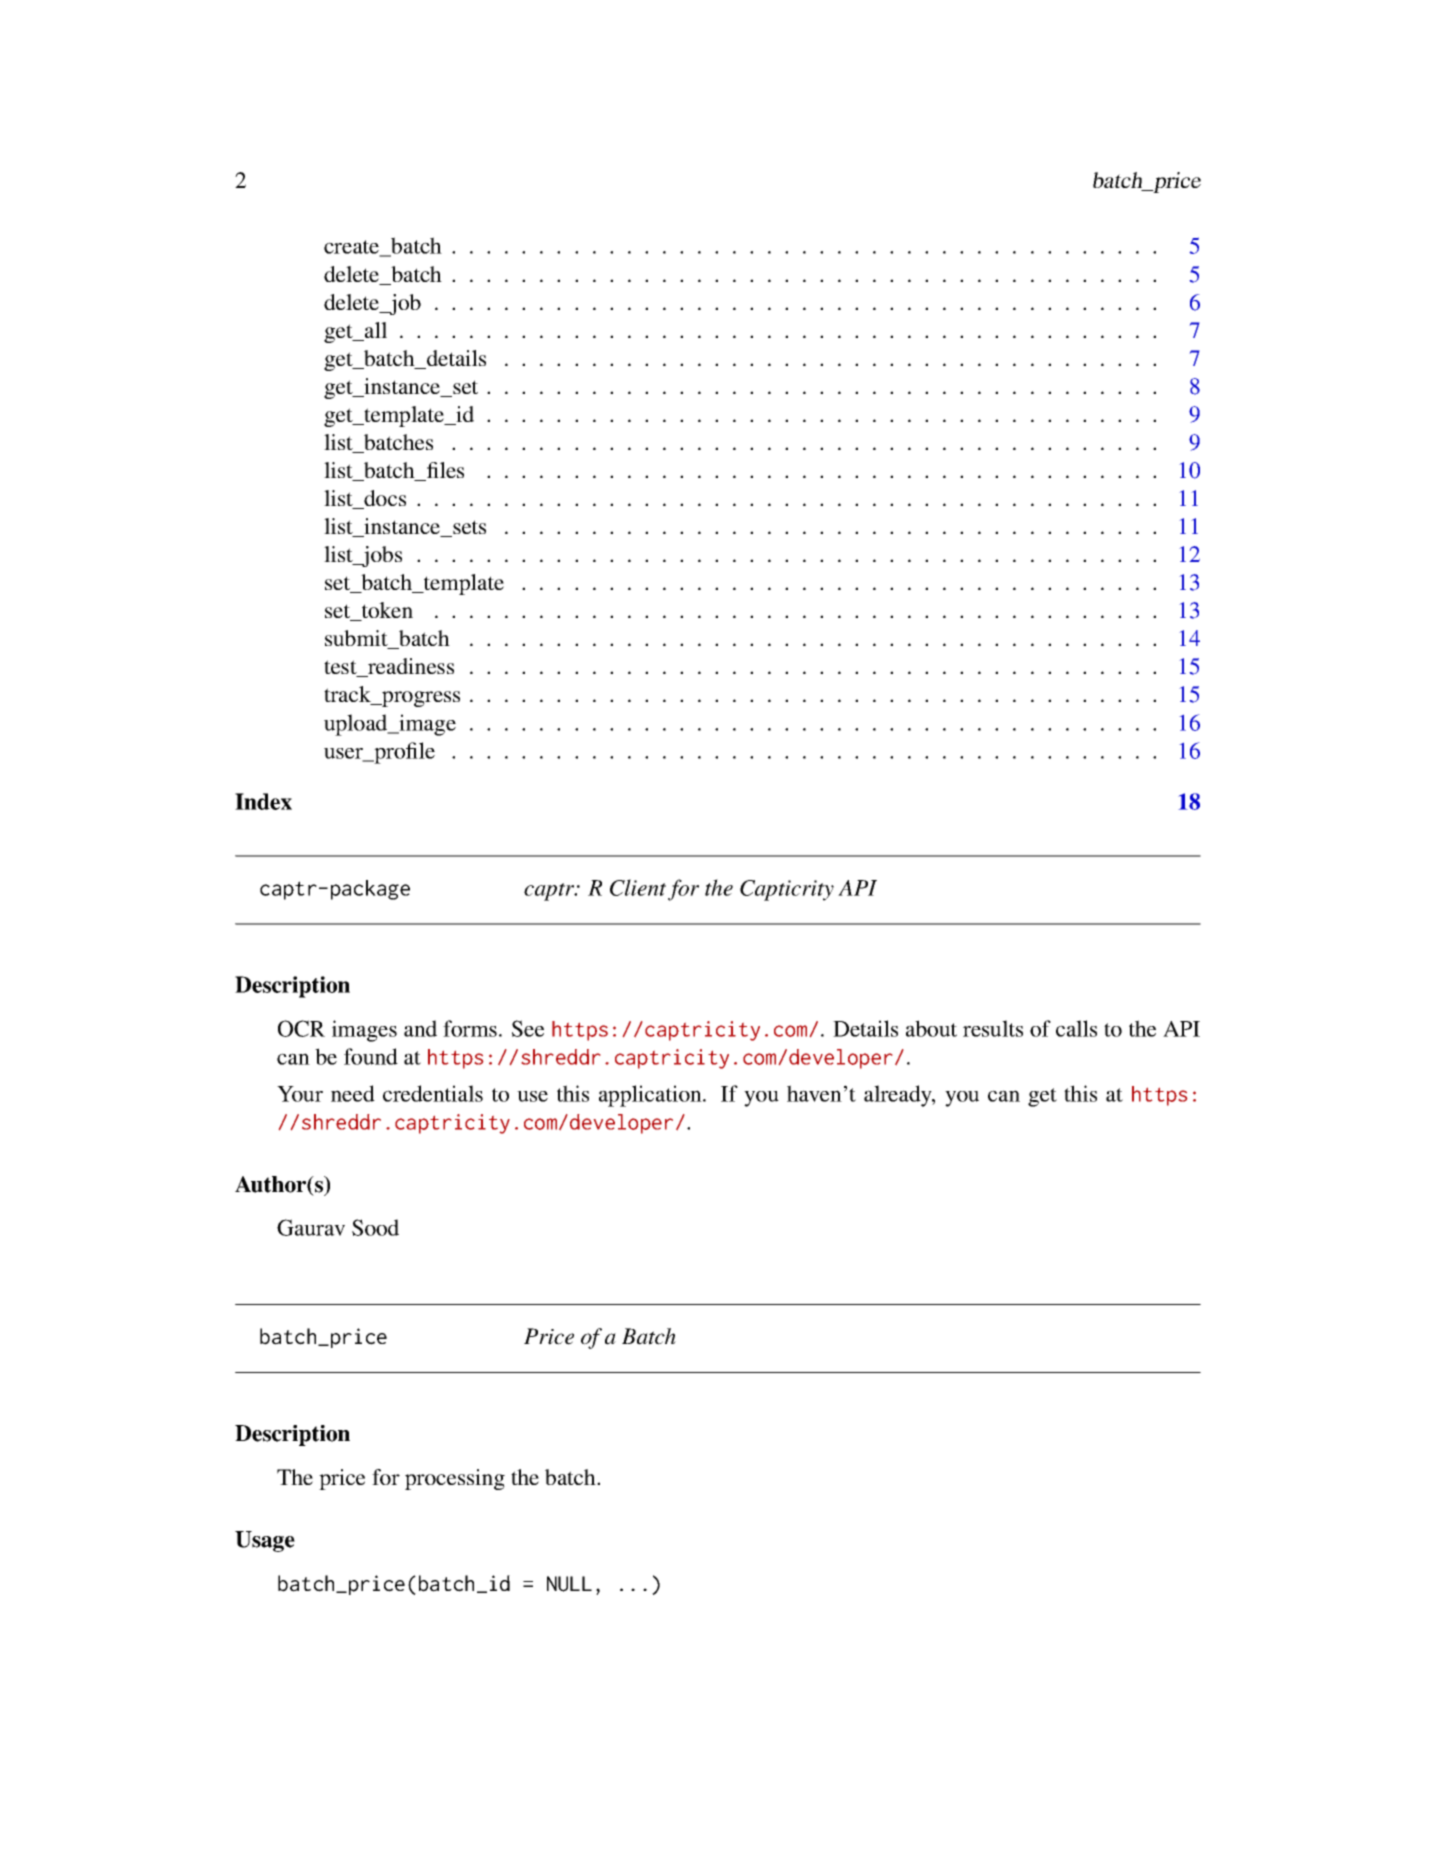  I want to click on about, so click(931, 1028).
